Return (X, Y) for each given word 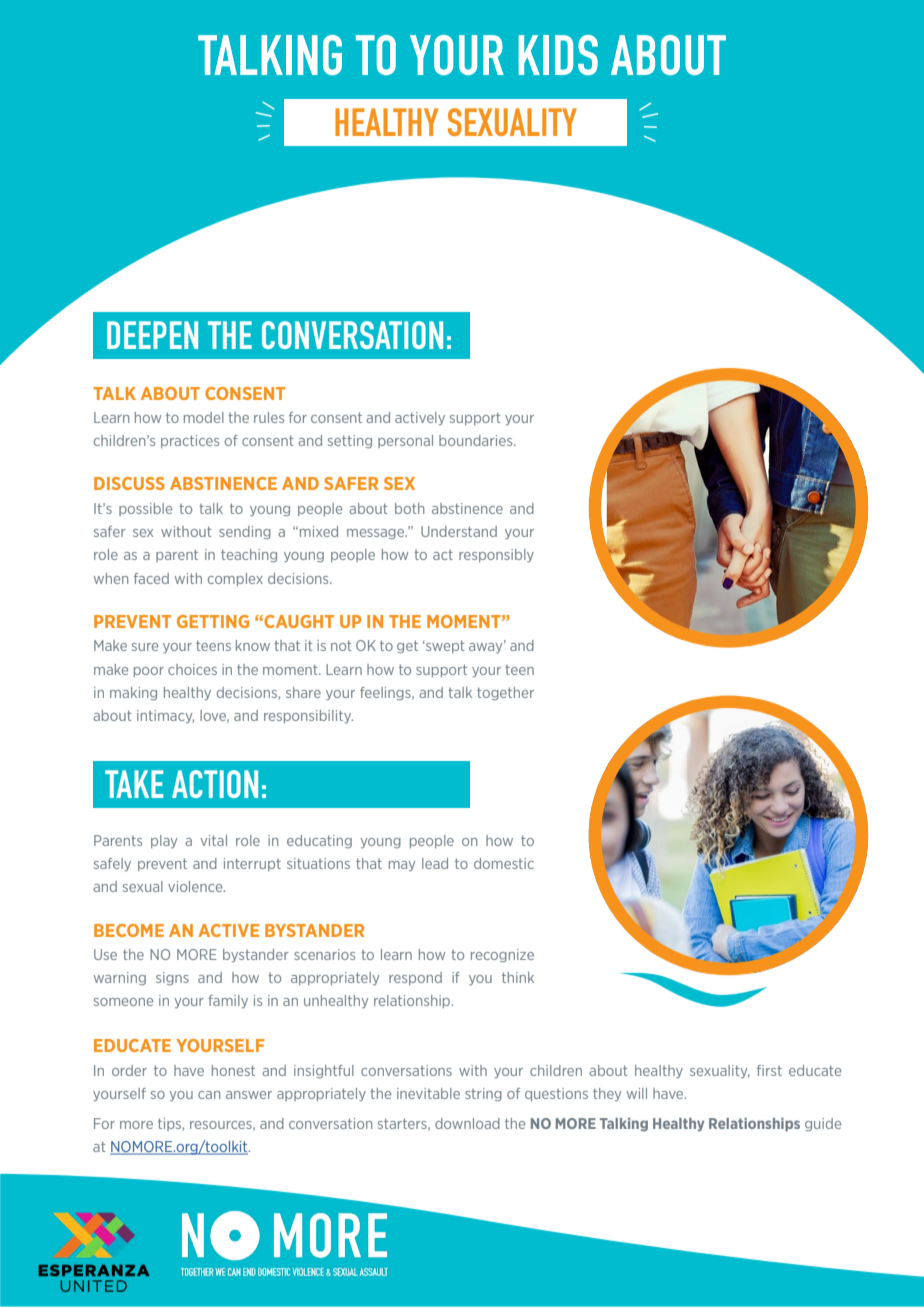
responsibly (496, 555)
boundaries (477, 440)
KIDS (558, 55)
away (487, 647)
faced (151, 578)
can (209, 1095)
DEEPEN (152, 335)
